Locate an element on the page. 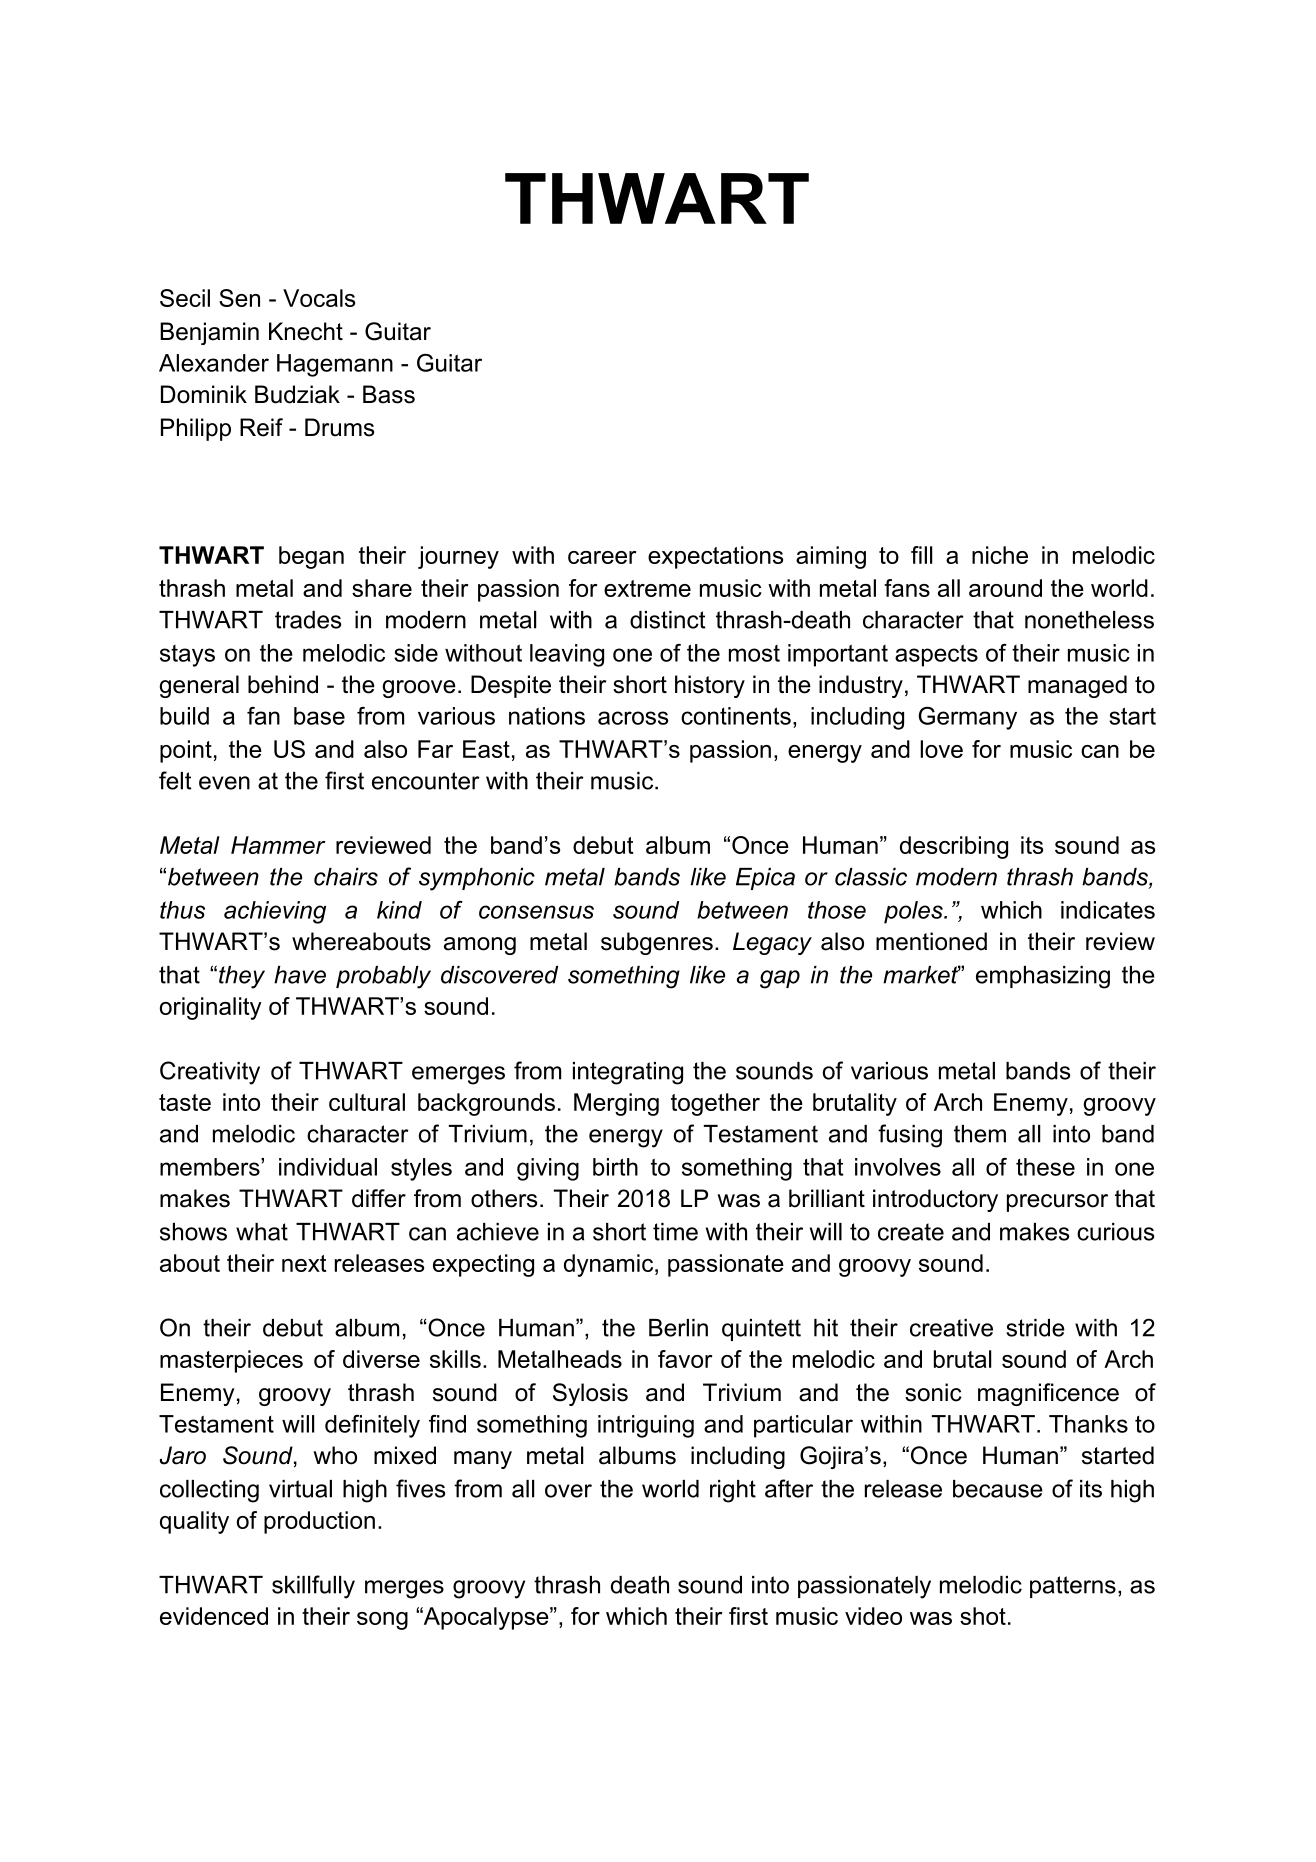 This page has width=1316, height=1862. base is located at coordinates (319, 716).
